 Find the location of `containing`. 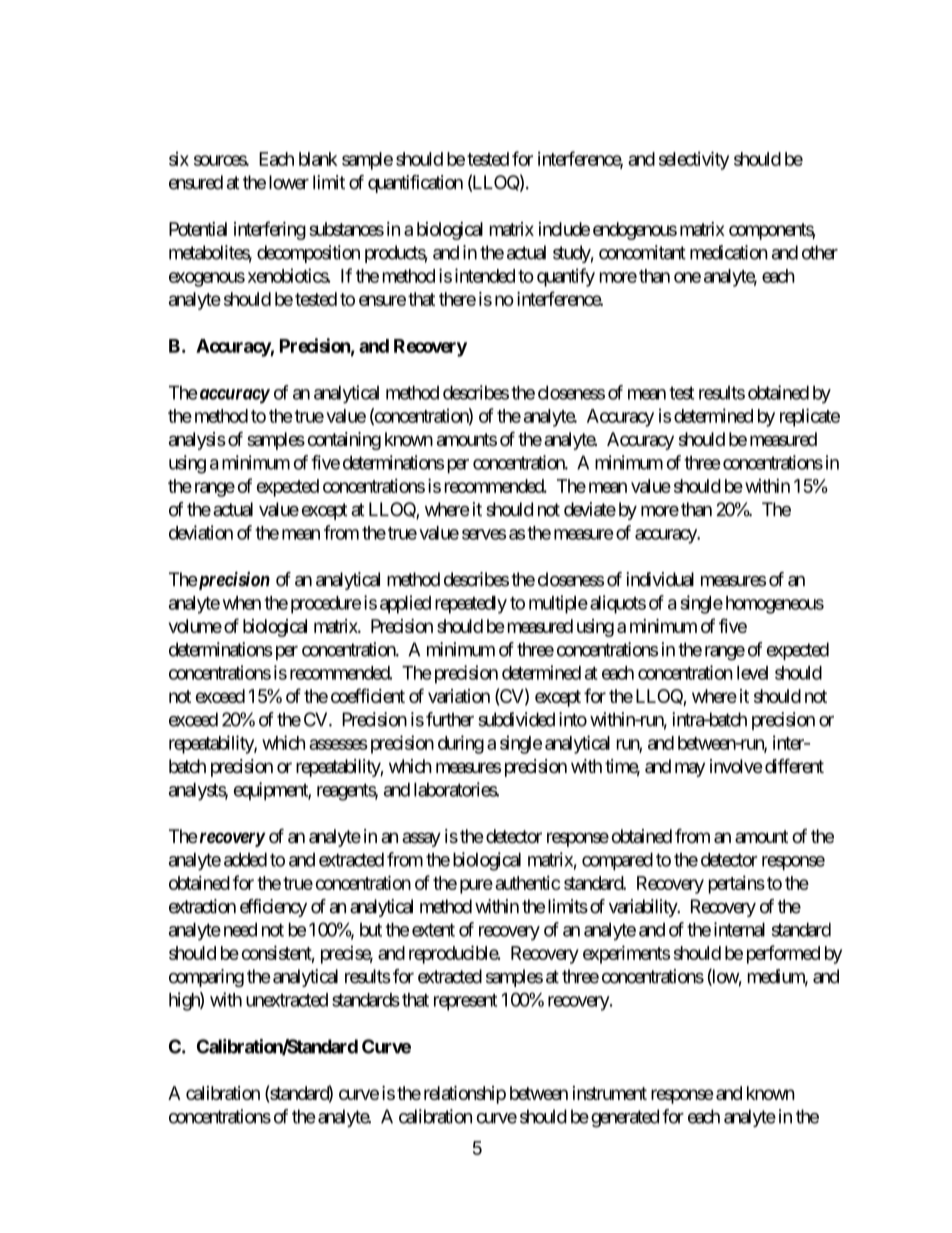

containing is located at coordinates (344, 441).
